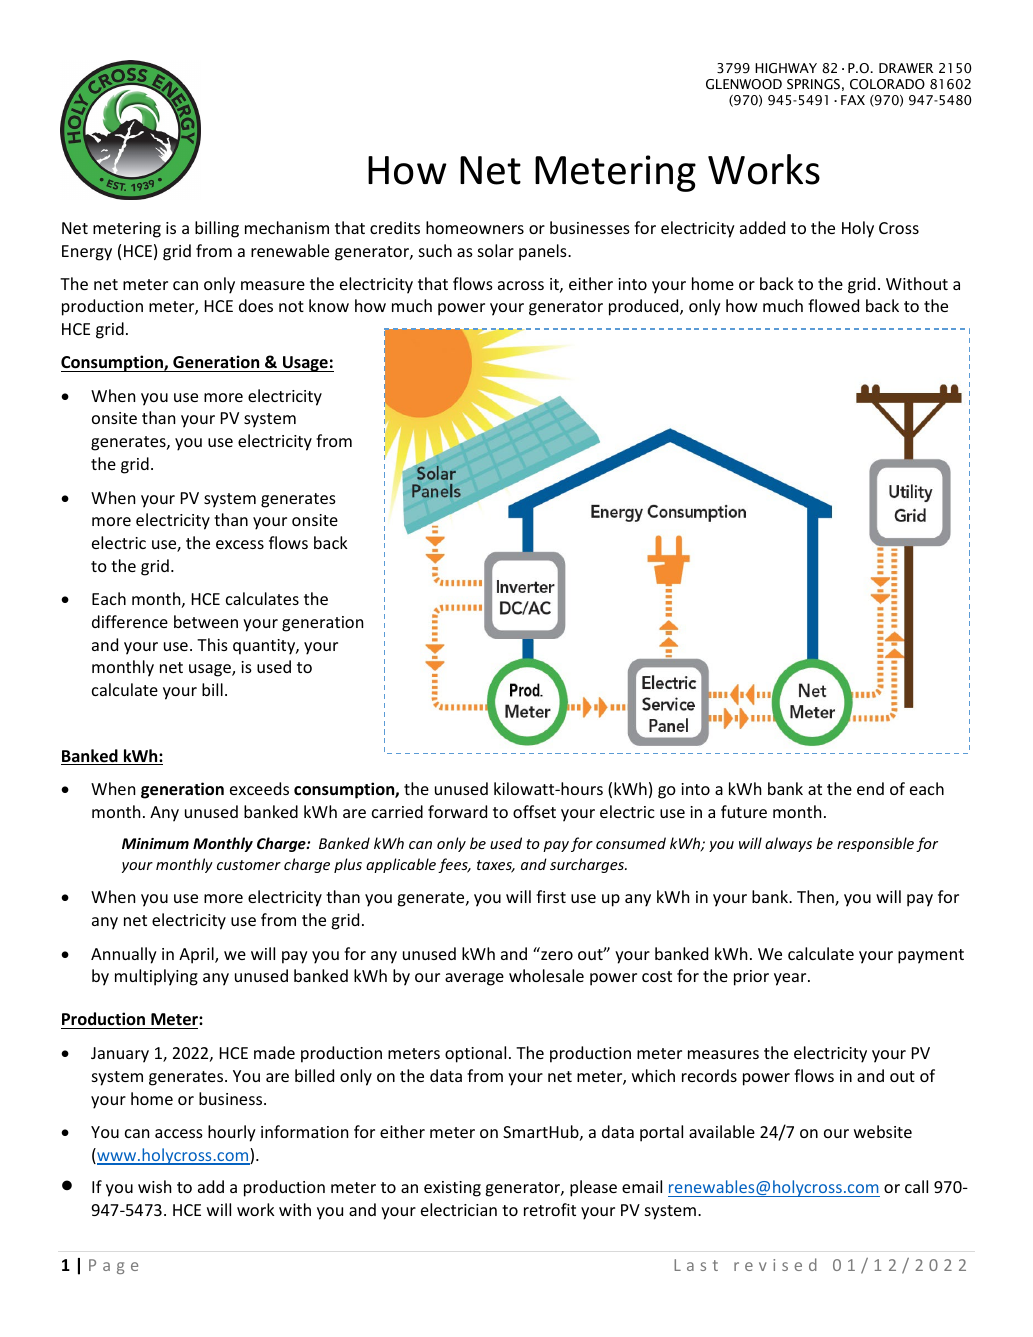 The width and height of the screenshot is (1033, 1337). What do you see at coordinates (788, 844) in the screenshot?
I see `always` at bounding box center [788, 844].
